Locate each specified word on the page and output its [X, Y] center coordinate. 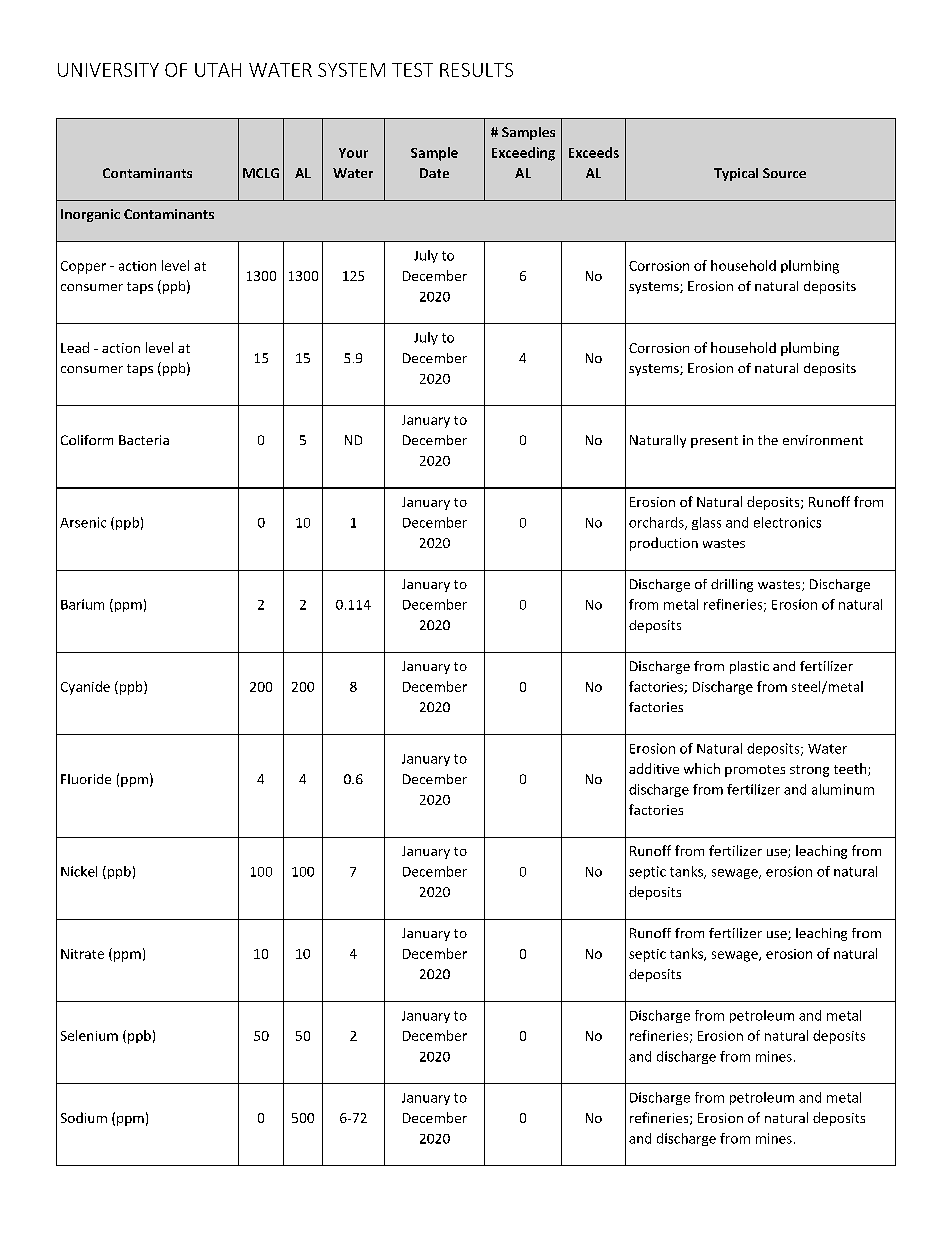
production [664, 544]
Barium [82, 604]
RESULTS [476, 70]
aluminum [843, 789]
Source [784, 173]
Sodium [84, 1117]
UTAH [218, 70]
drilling [732, 585]
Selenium [89, 1035]
